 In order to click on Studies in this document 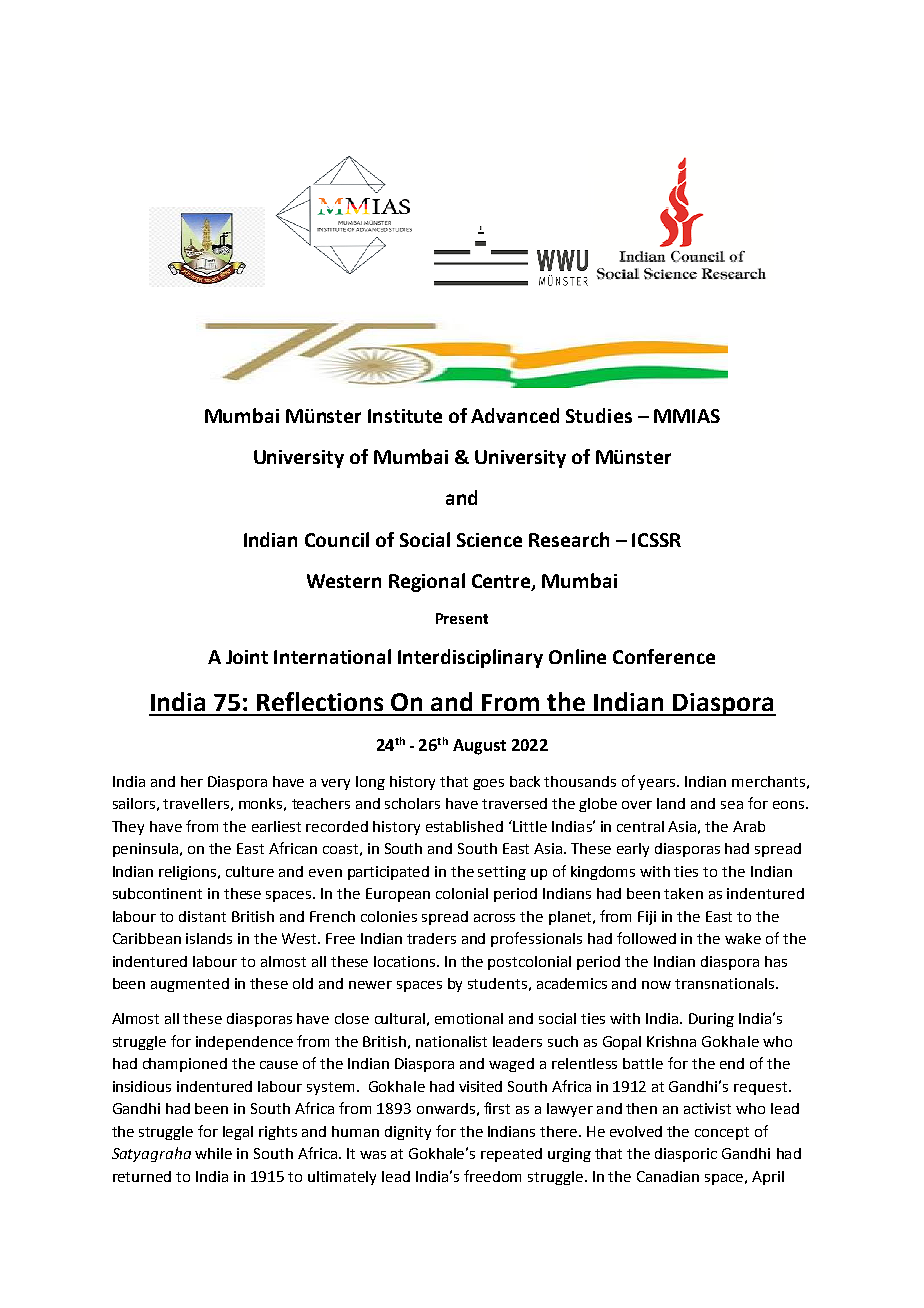, I will do `click(599, 415)`.
